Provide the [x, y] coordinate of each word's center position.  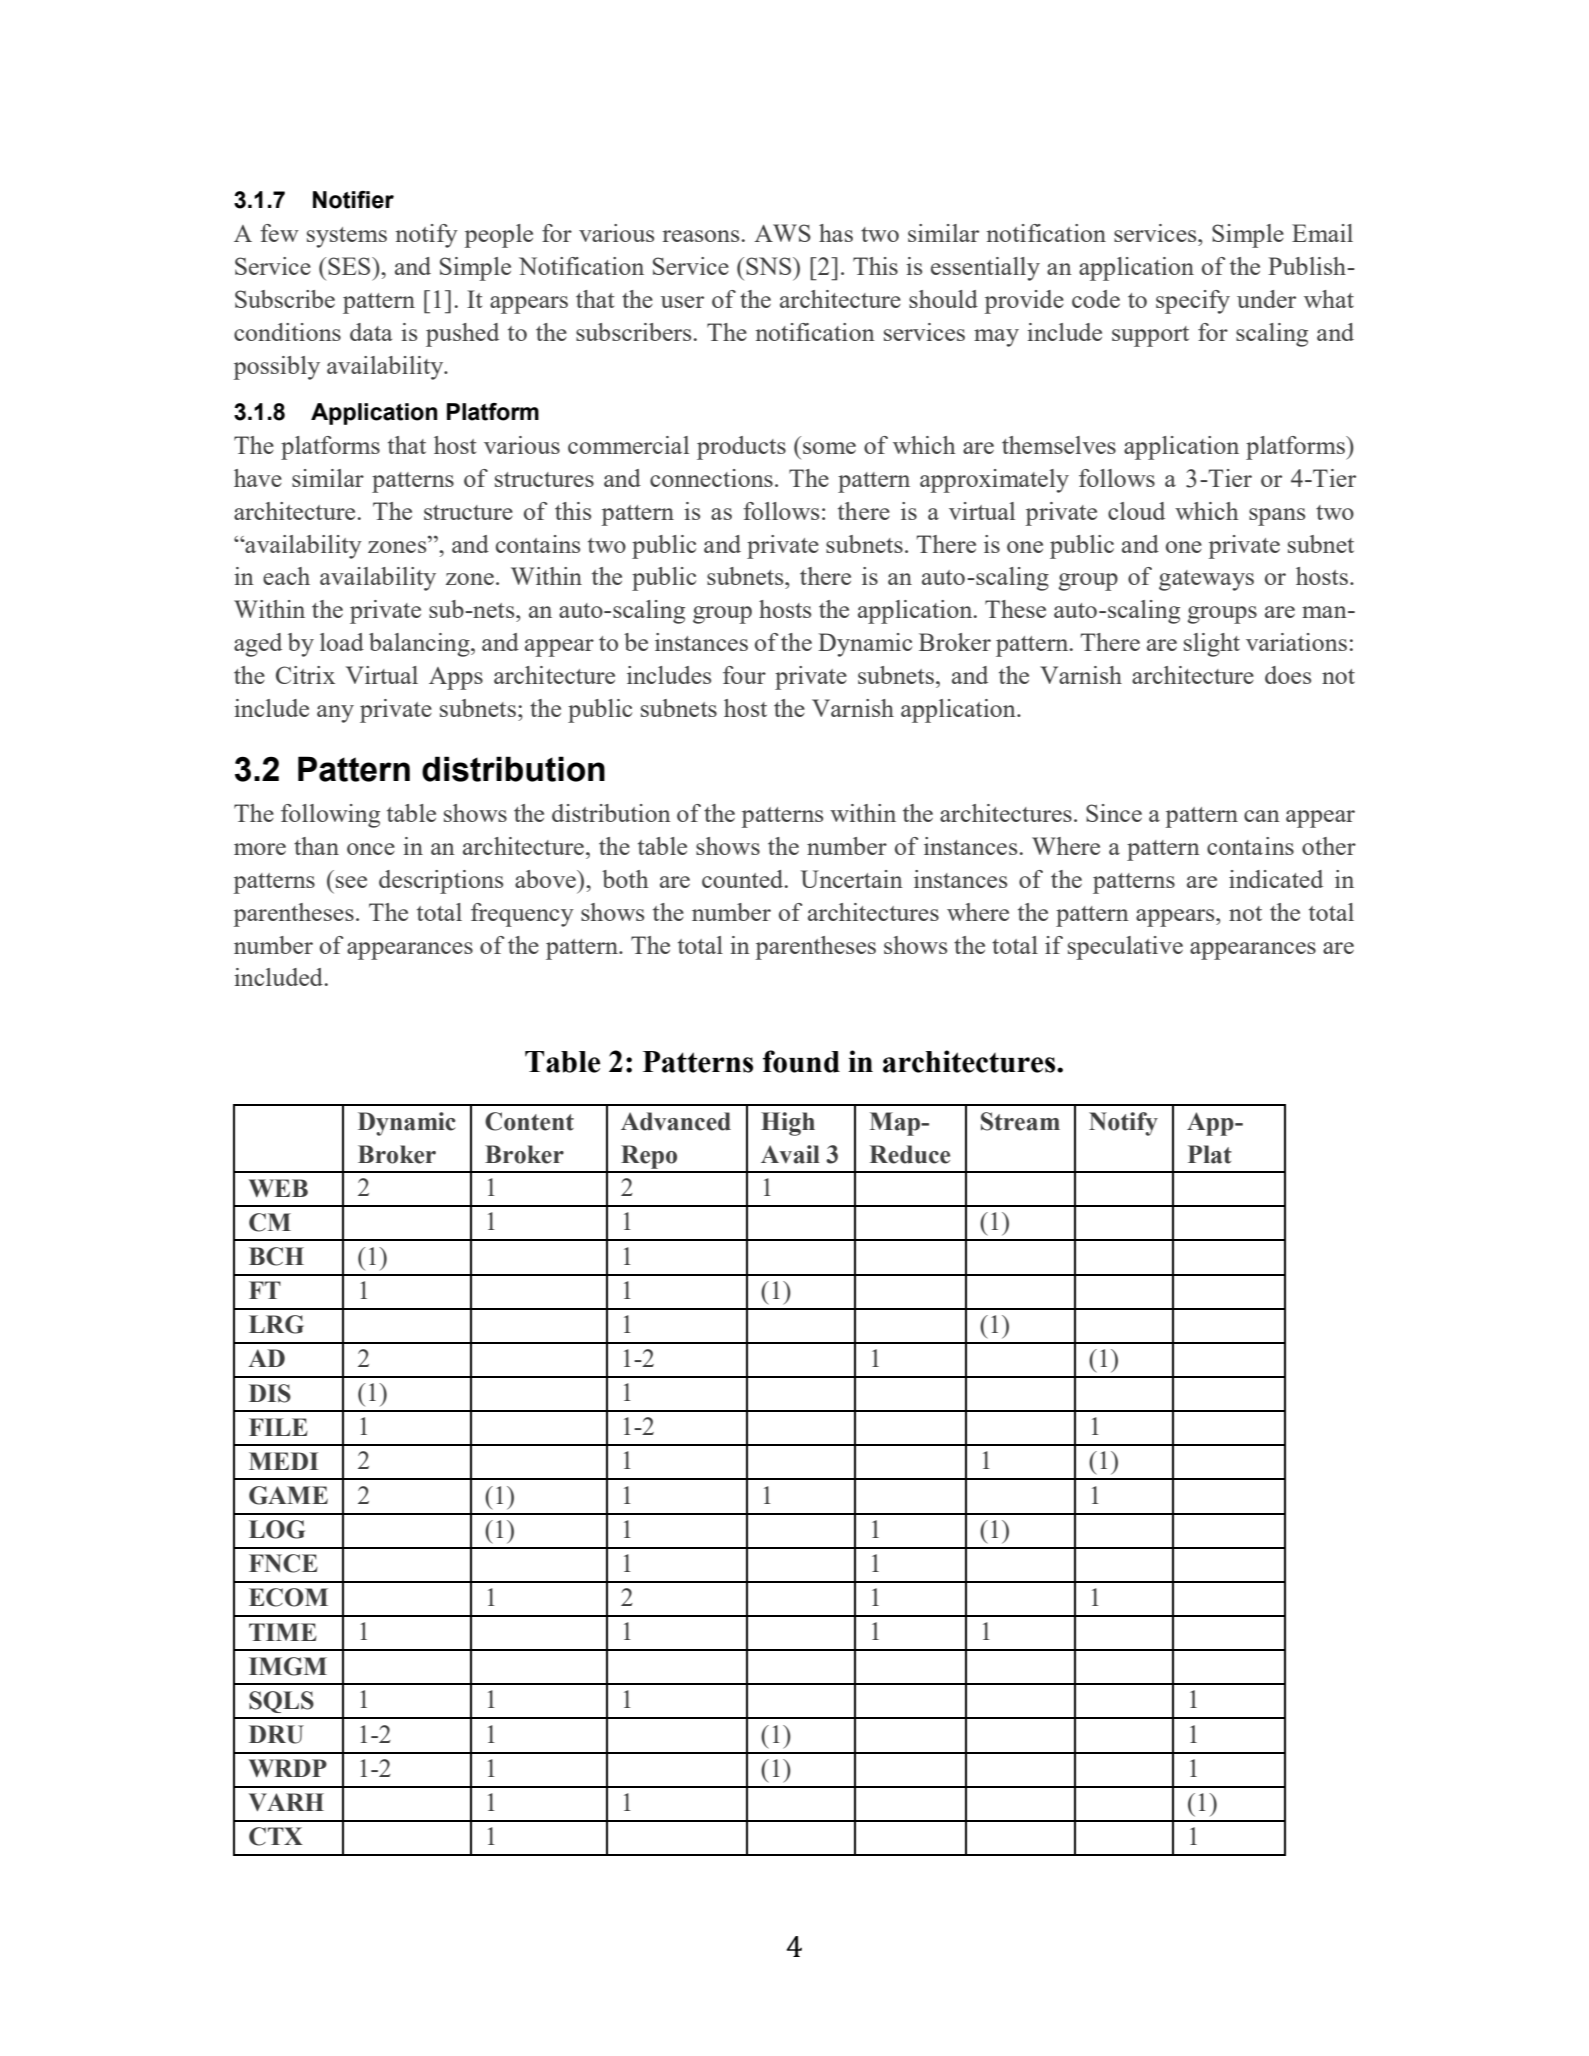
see [351, 882]
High [788, 1124]
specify [1193, 302]
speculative [1125, 948]
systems [347, 237]
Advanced [676, 1121]
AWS [782, 233]
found [801, 1061]
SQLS [281, 1702]
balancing [420, 645]
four [744, 675]
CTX [276, 1836]
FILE [278, 1427]
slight [1212, 645]
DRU [276, 1734]
